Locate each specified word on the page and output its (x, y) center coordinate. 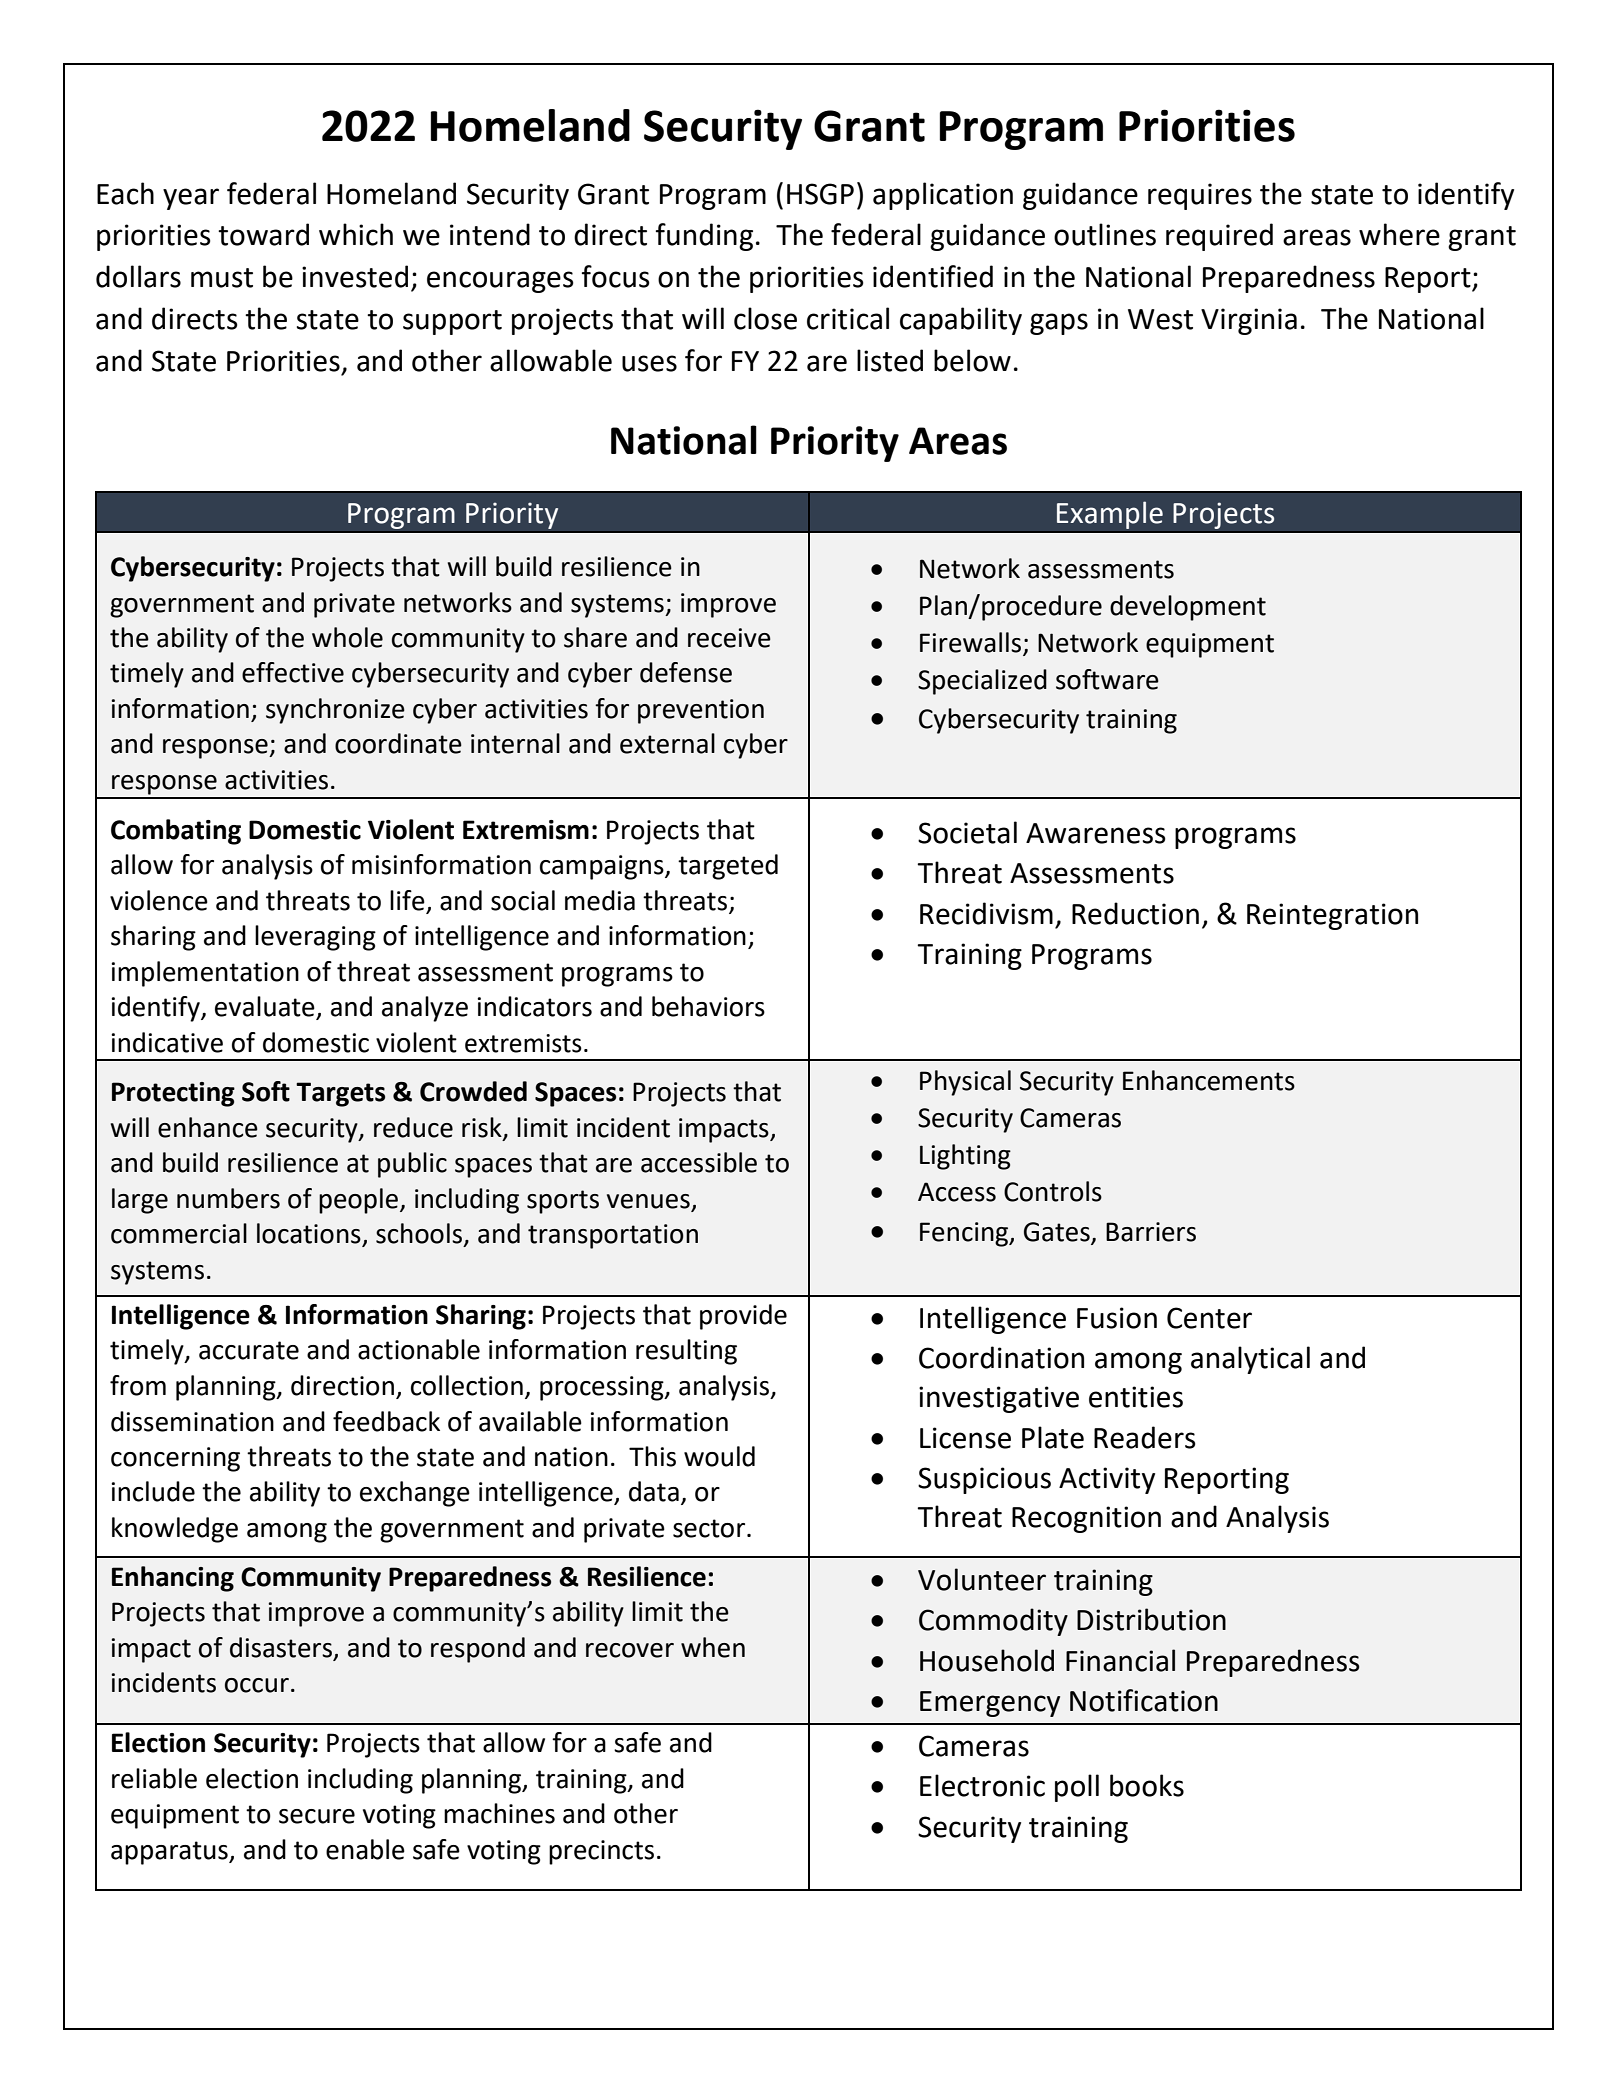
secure (317, 1816)
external (667, 743)
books (1147, 1785)
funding (704, 237)
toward (263, 234)
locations (310, 1234)
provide (743, 1317)
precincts (601, 1852)
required (1219, 237)
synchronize (335, 711)
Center (1209, 1318)
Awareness (1096, 833)
